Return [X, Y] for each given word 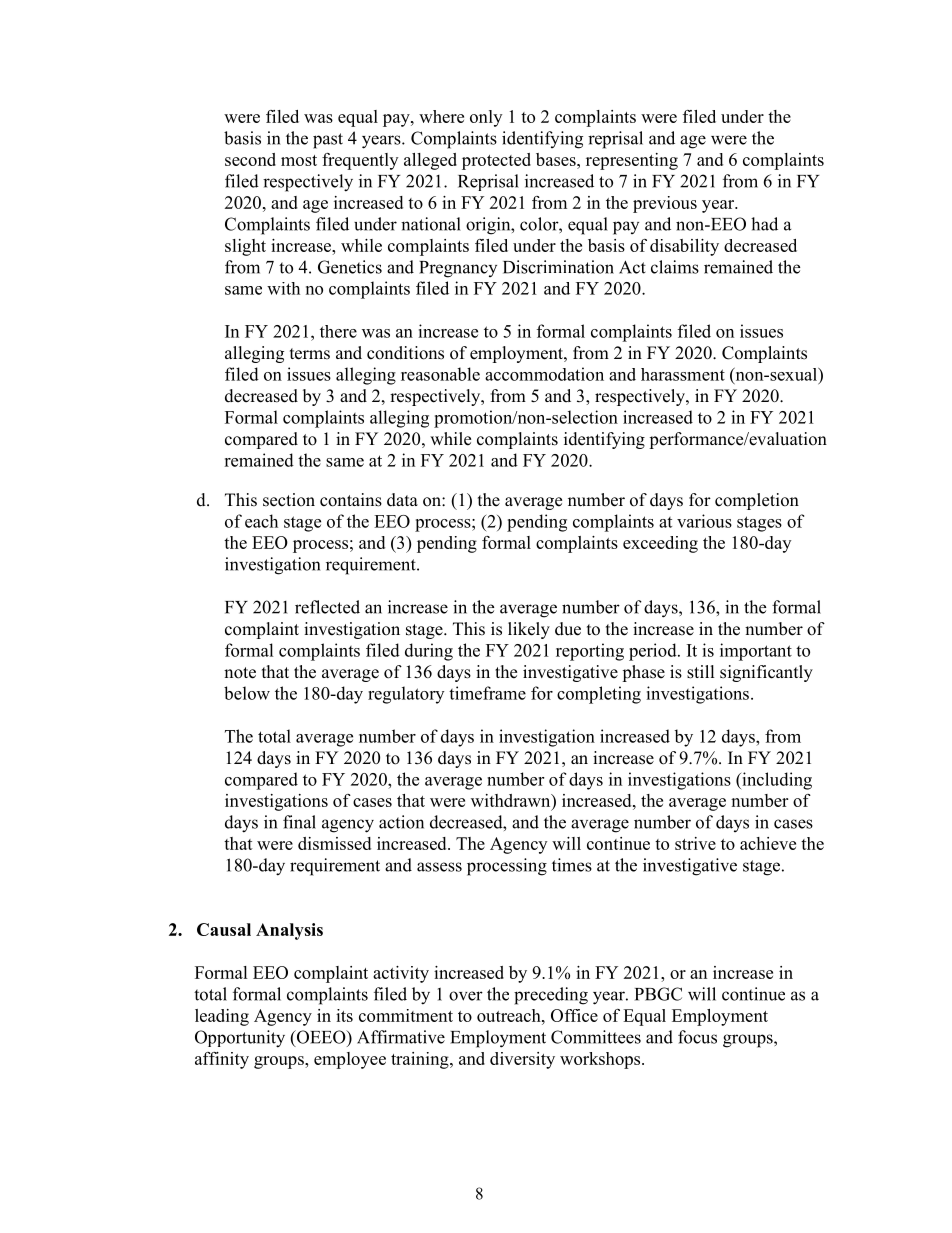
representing [632, 161]
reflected [327, 607]
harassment [683, 374]
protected [496, 161]
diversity [522, 1060]
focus [697, 1037]
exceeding [660, 544]
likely [529, 630]
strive [695, 843]
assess [439, 867]
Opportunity [240, 1039]
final [299, 822]
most [299, 160]
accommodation [544, 374]
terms [310, 354]
